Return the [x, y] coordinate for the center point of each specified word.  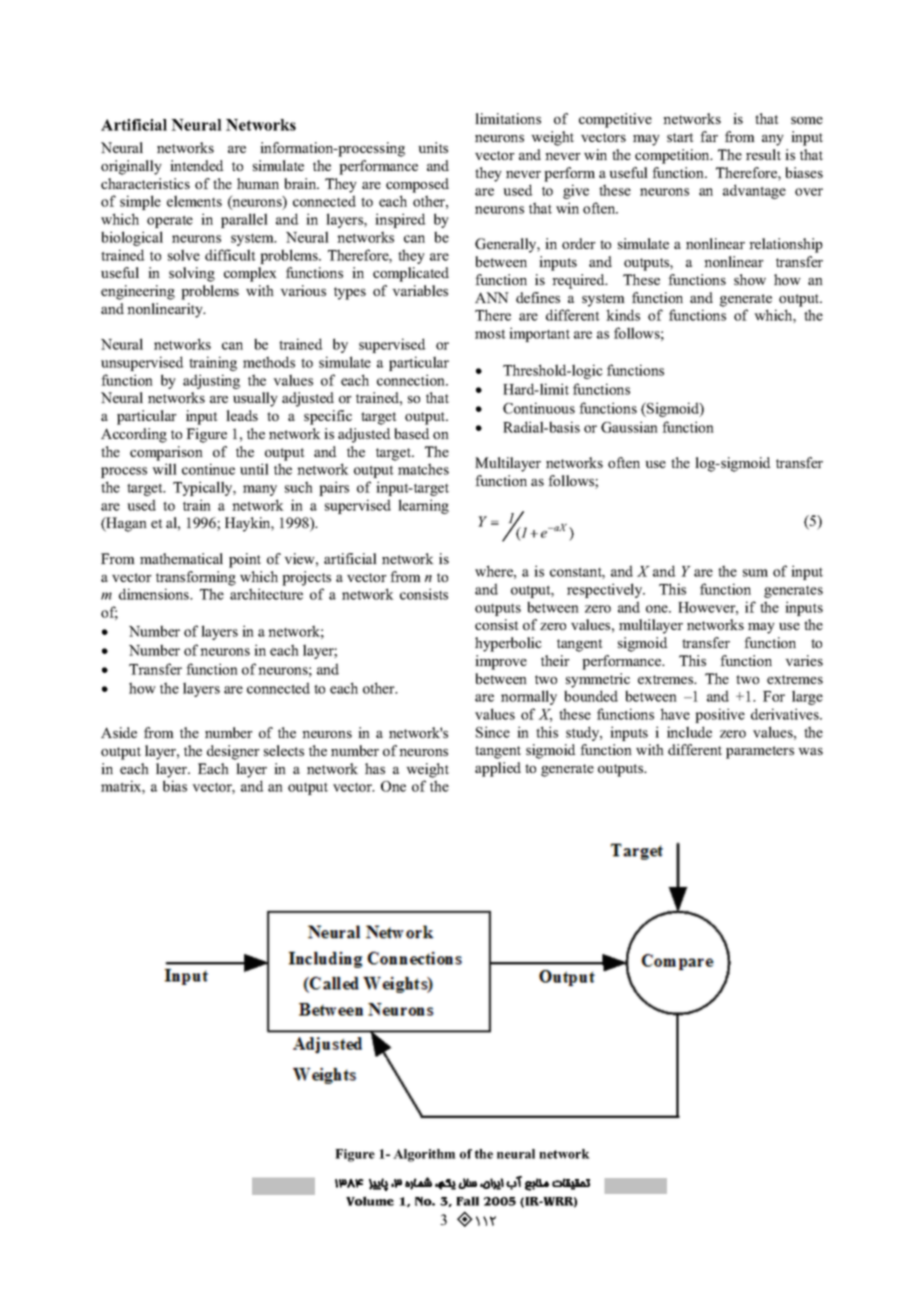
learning [423, 506]
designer [233, 752]
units [433, 147]
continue [208, 469]
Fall [467, 1201]
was [810, 751]
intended [197, 165]
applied [498, 769]
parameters [760, 752]
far [709, 136]
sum [755, 573]
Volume [370, 1201]
